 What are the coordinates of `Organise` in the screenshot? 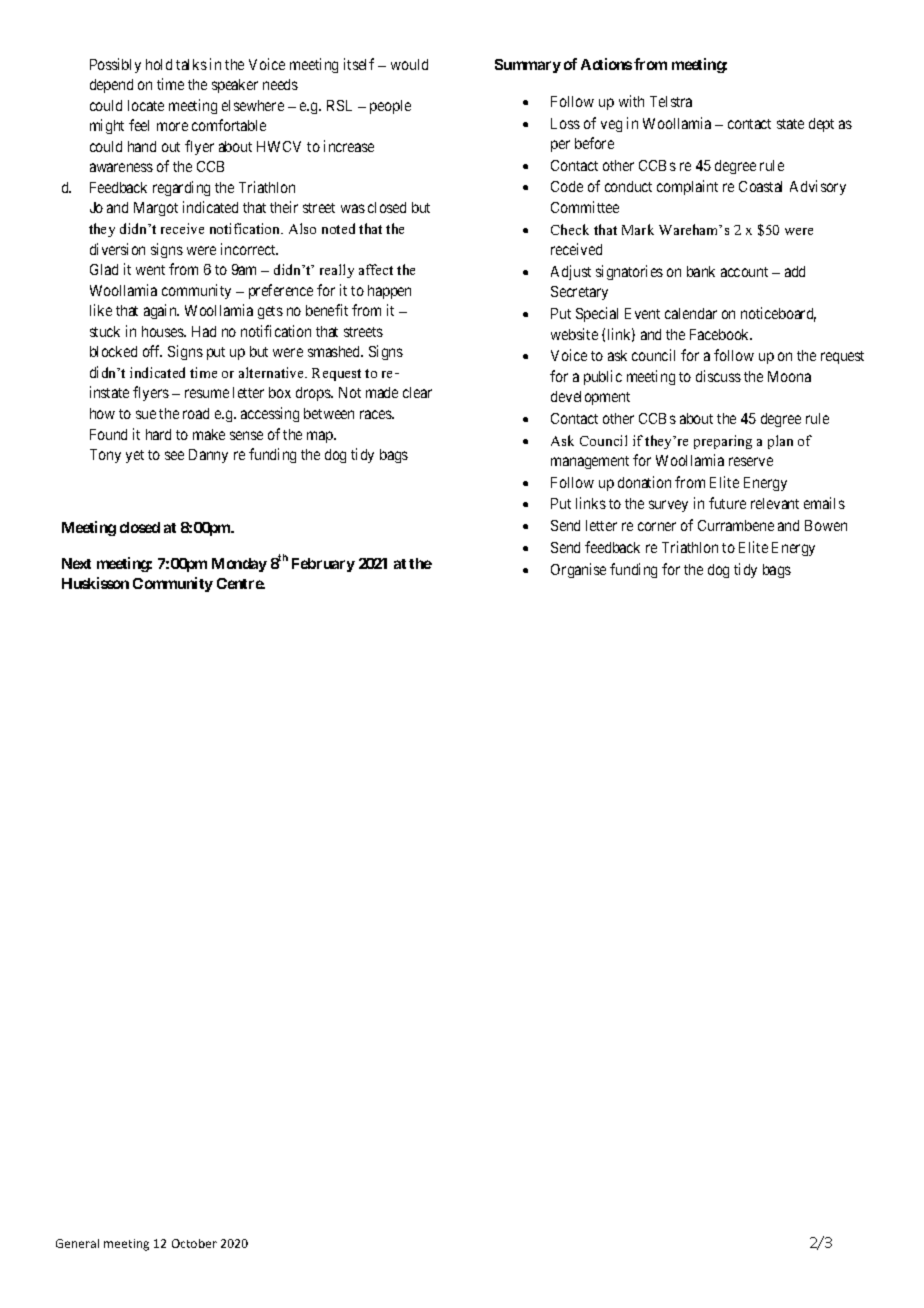 It's located at (578, 570).
